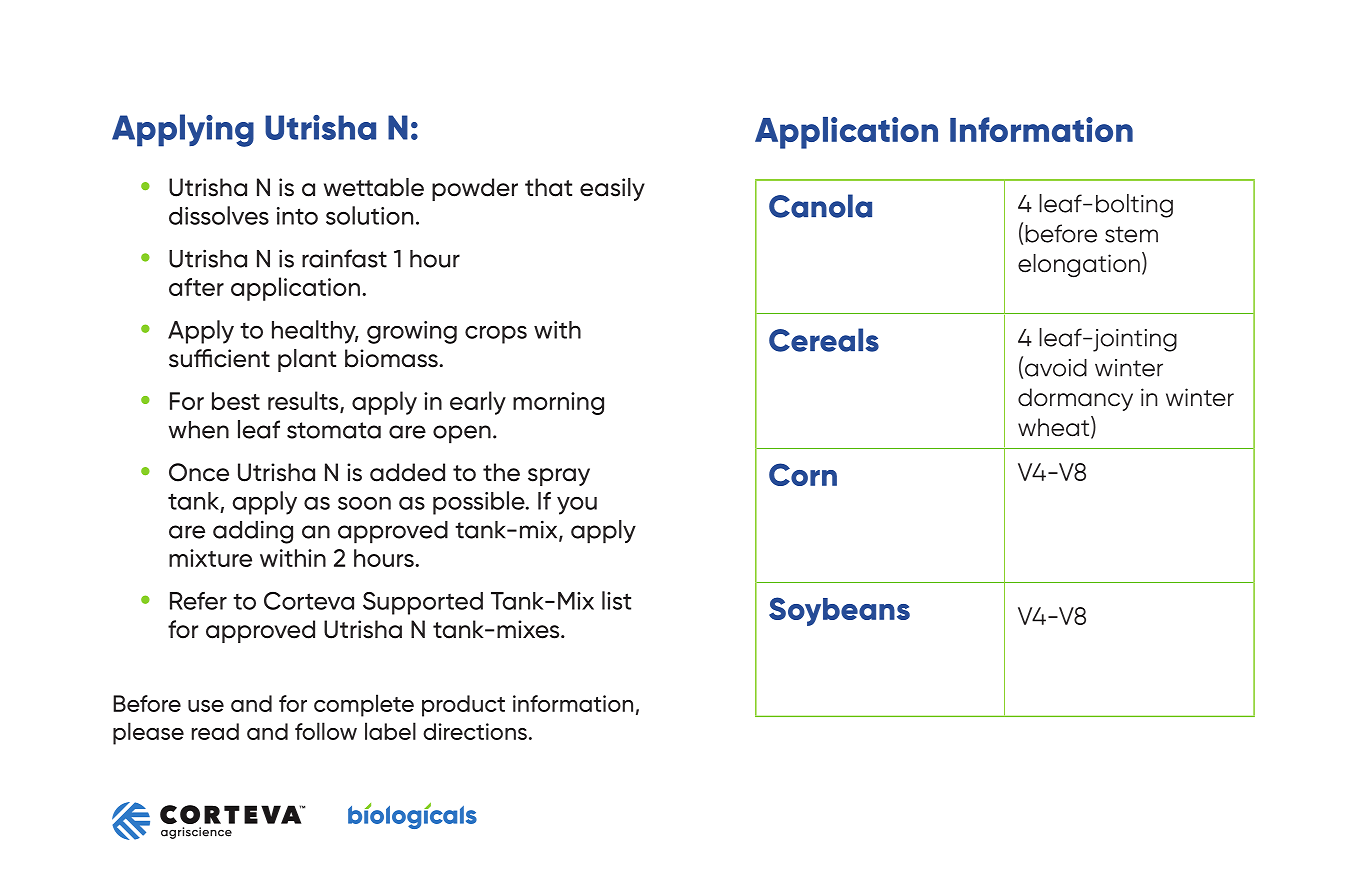 The height and width of the image is (896, 1345). Describe the element at coordinates (558, 403) in the image. I see `morning` at that location.
